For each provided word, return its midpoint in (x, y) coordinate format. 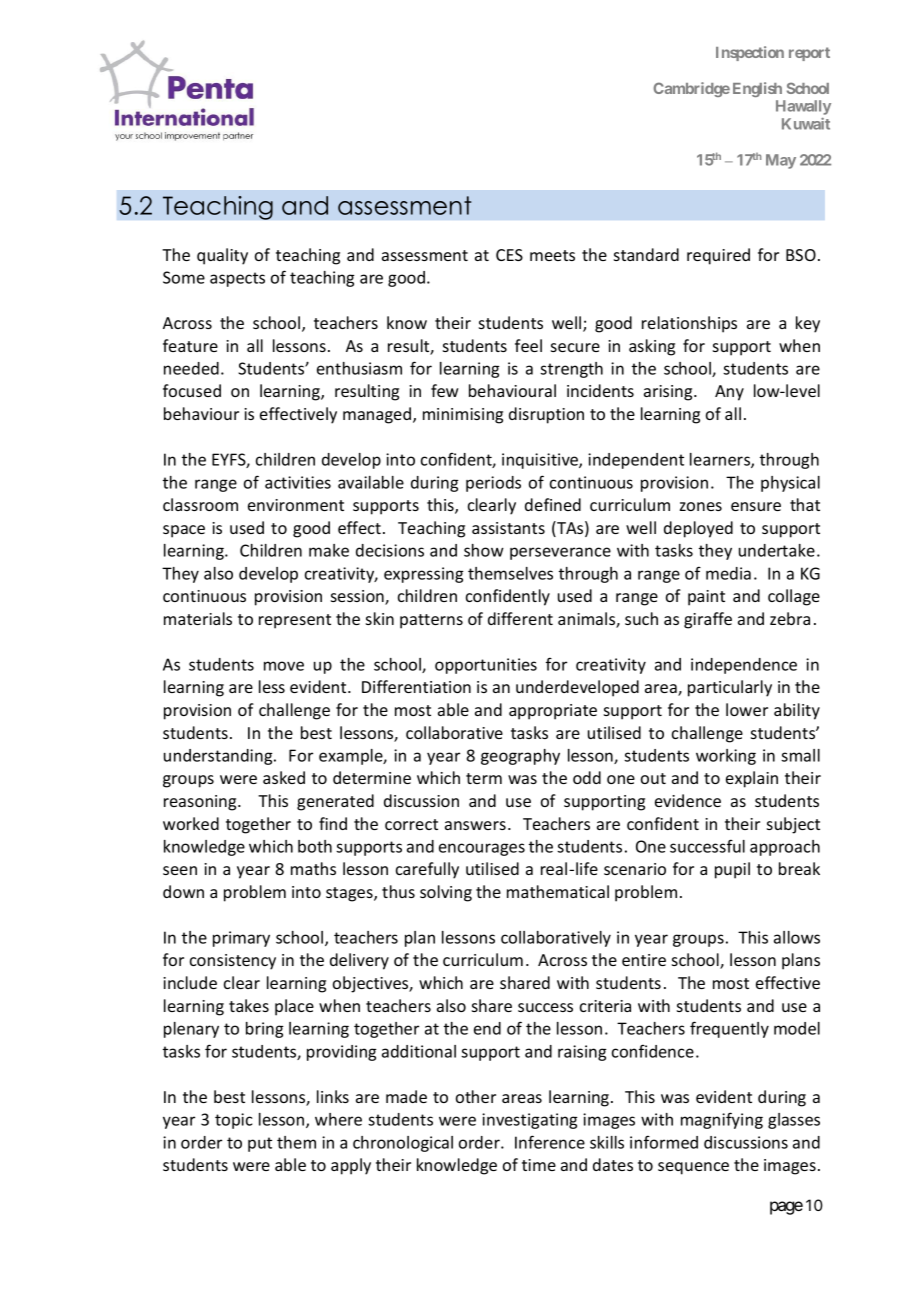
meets (552, 255)
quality (222, 256)
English (757, 89)
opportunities (486, 666)
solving (446, 893)
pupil (732, 870)
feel (528, 345)
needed (191, 368)
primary (241, 939)
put (260, 1144)
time (539, 1165)
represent (295, 621)
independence (744, 666)
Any (729, 393)
